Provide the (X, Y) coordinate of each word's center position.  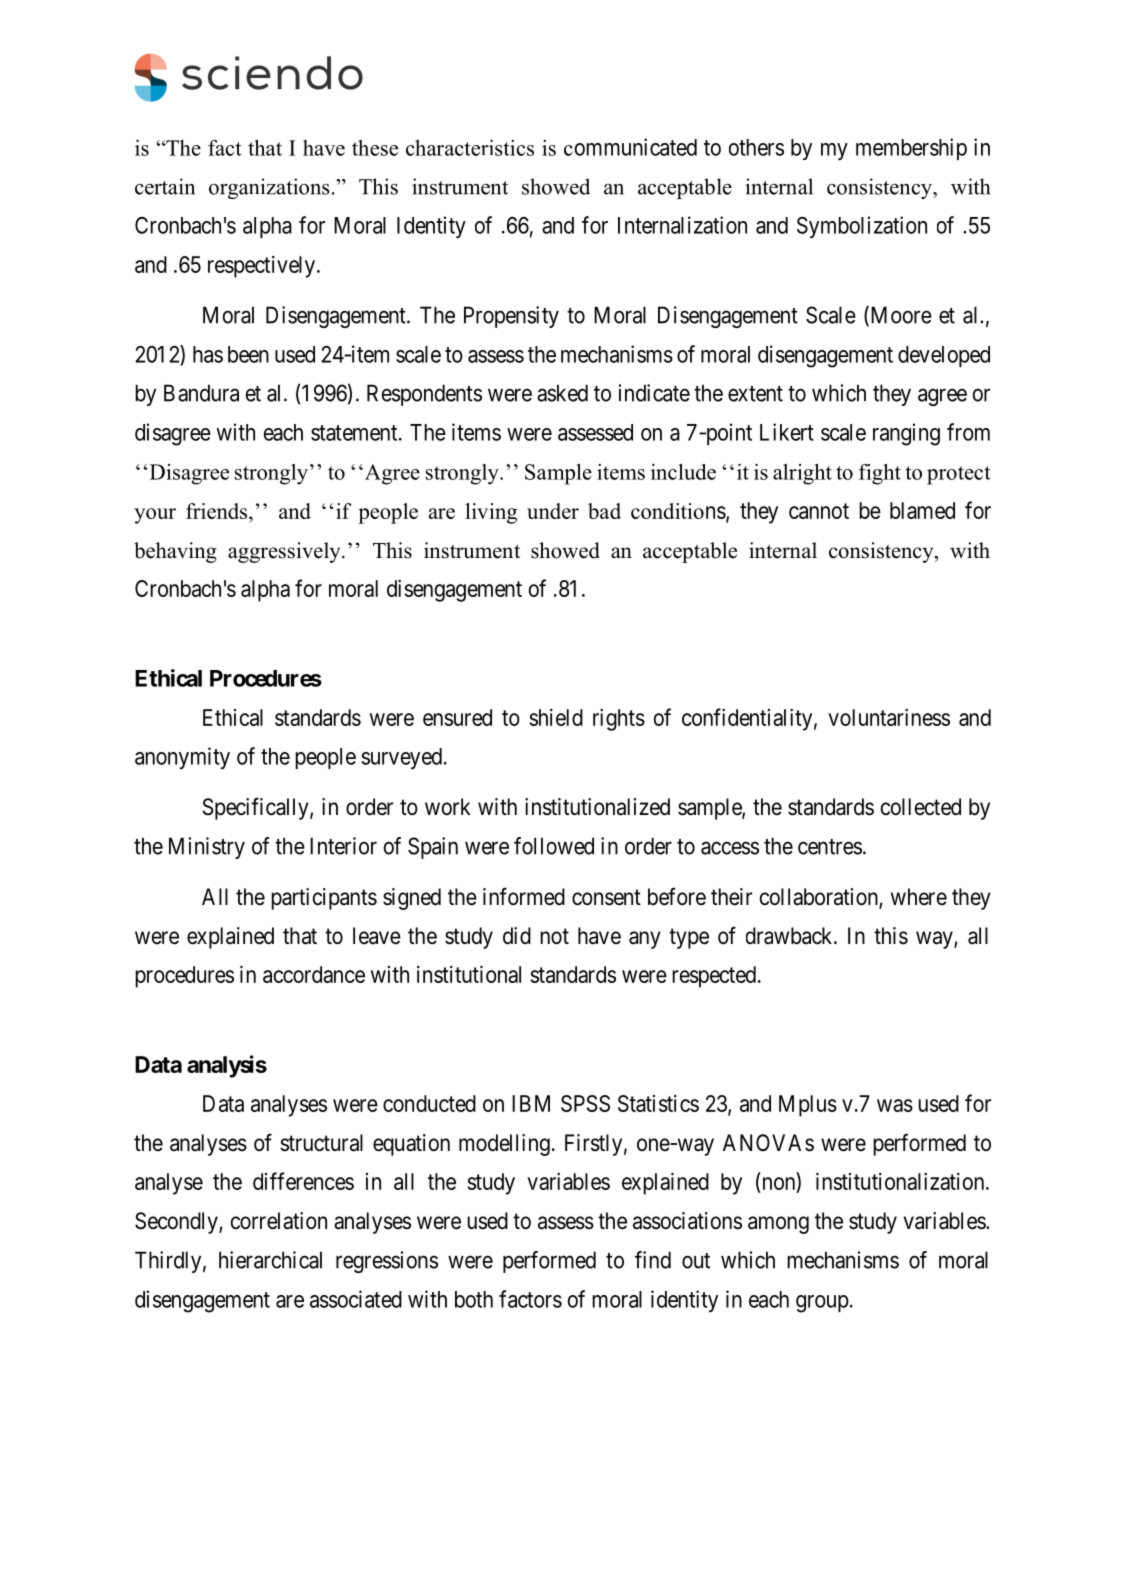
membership (911, 149)
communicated (630, 147)
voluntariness (889, 717)
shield (556, 717)
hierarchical (270, 1260)
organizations (269, 188)
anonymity (182, 758)
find (653, 1260)
